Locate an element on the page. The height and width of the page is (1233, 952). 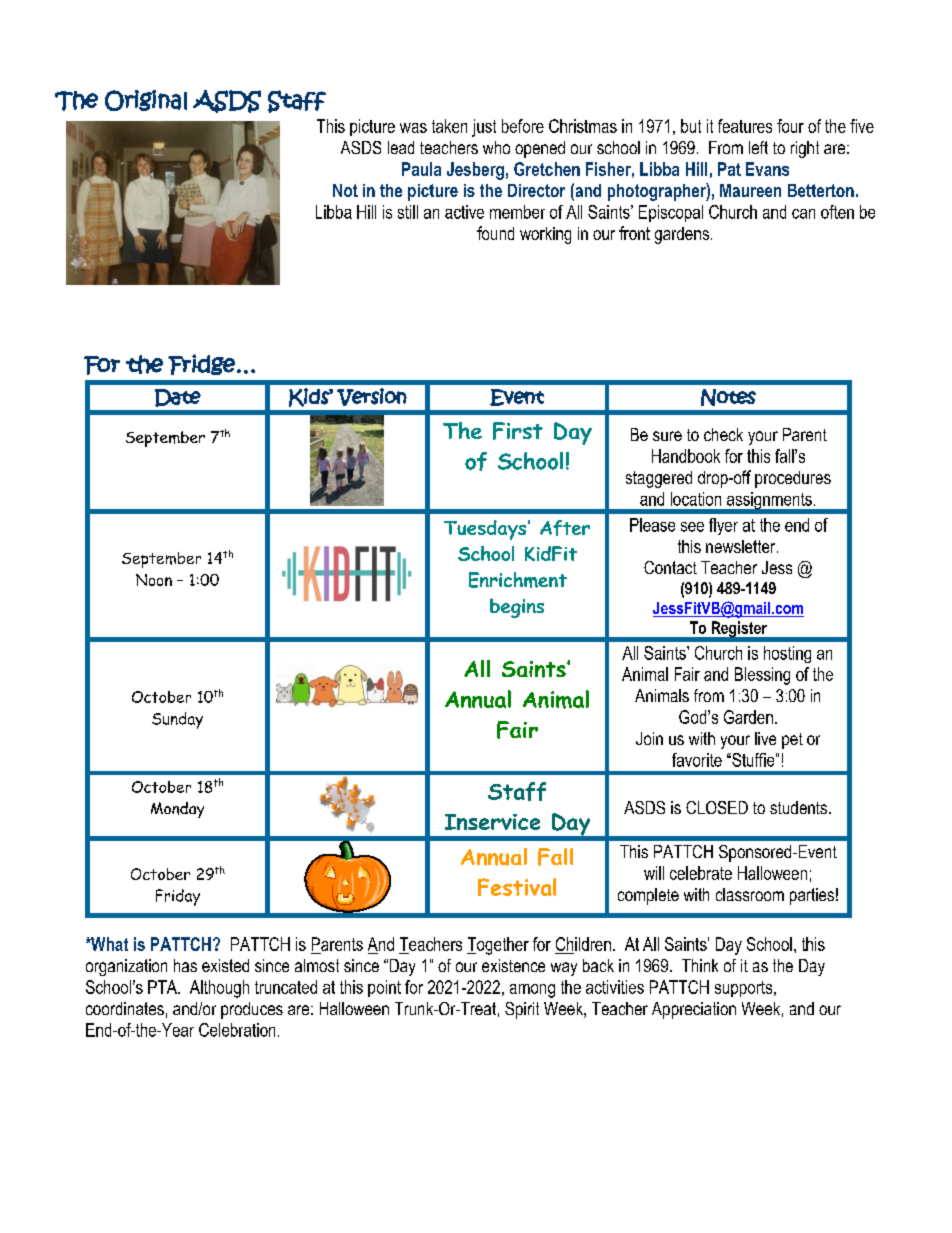
Original is located at coordinates (146, 100).
